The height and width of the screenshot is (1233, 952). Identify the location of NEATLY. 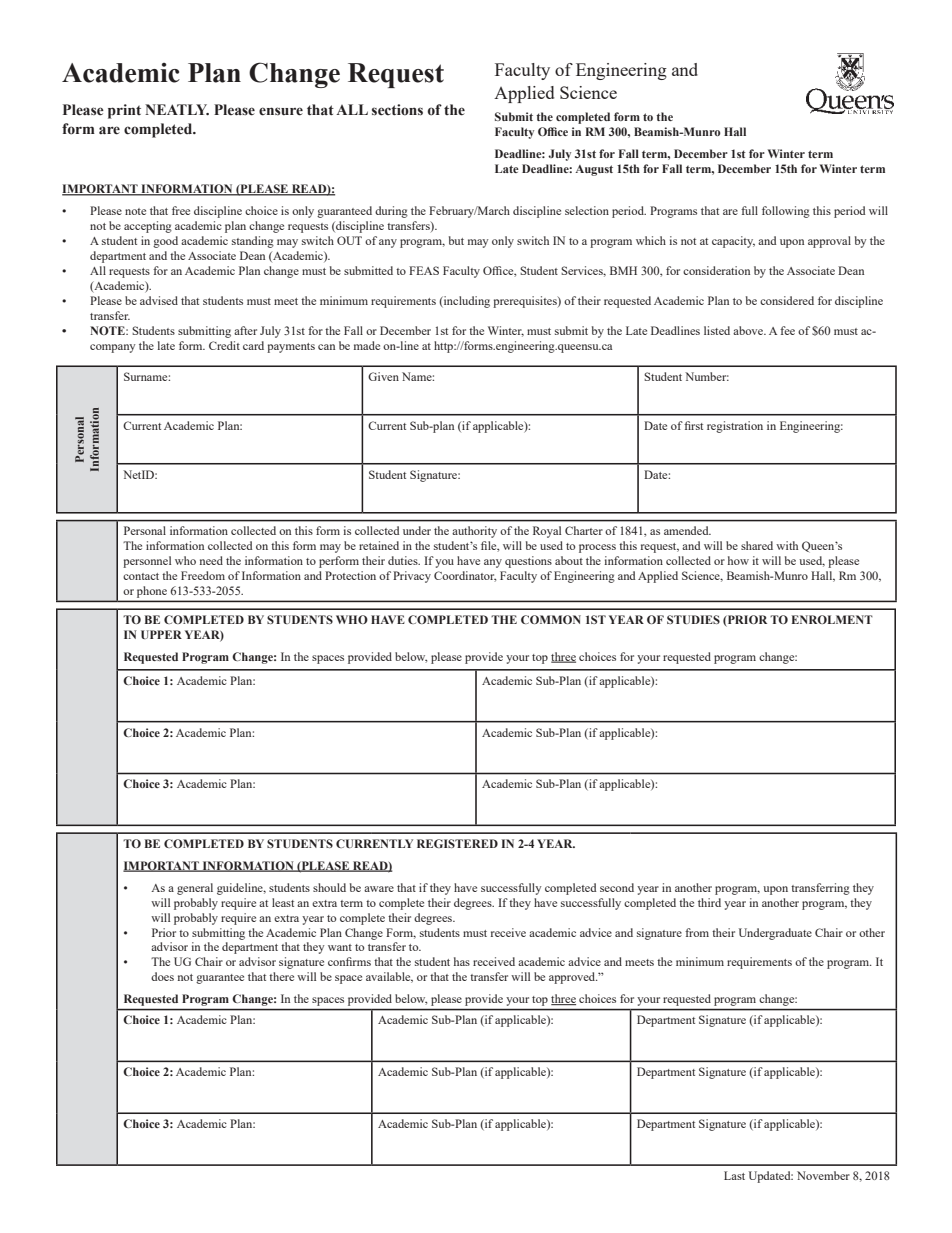
(177, 109).
